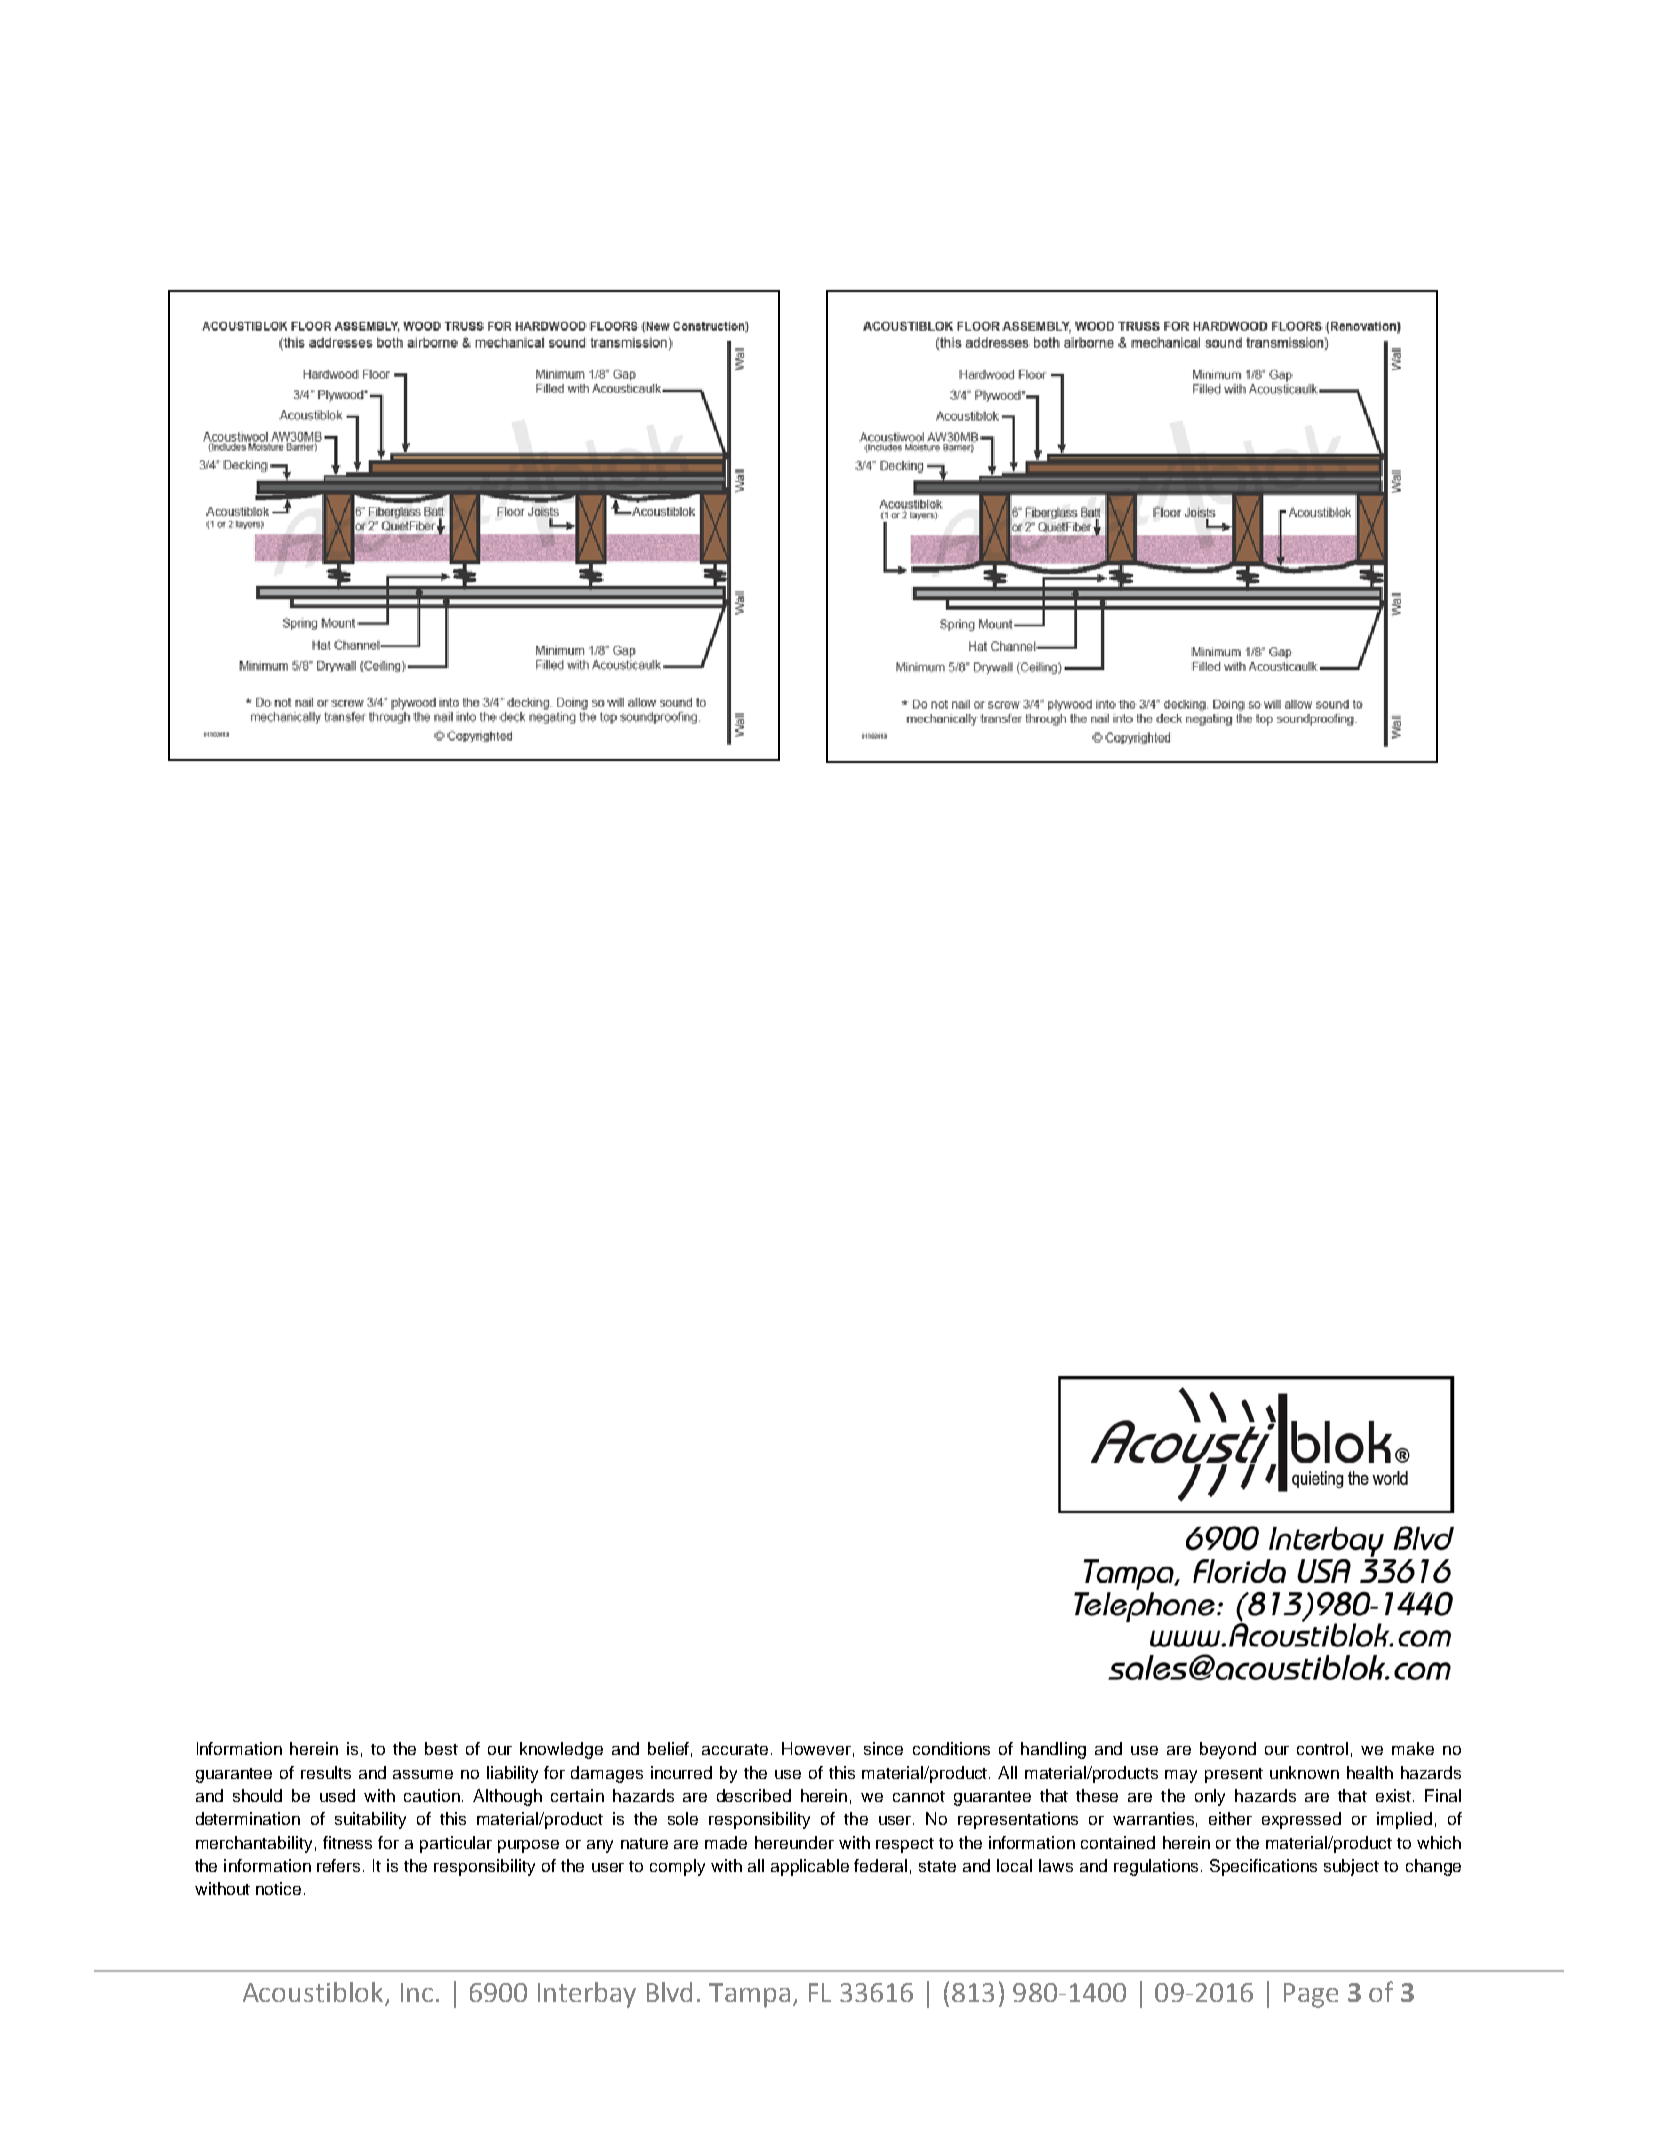 Image resolution: width=1657 pixels, height=2144 pixels. I want to click on respect, so click(905, 1845).
